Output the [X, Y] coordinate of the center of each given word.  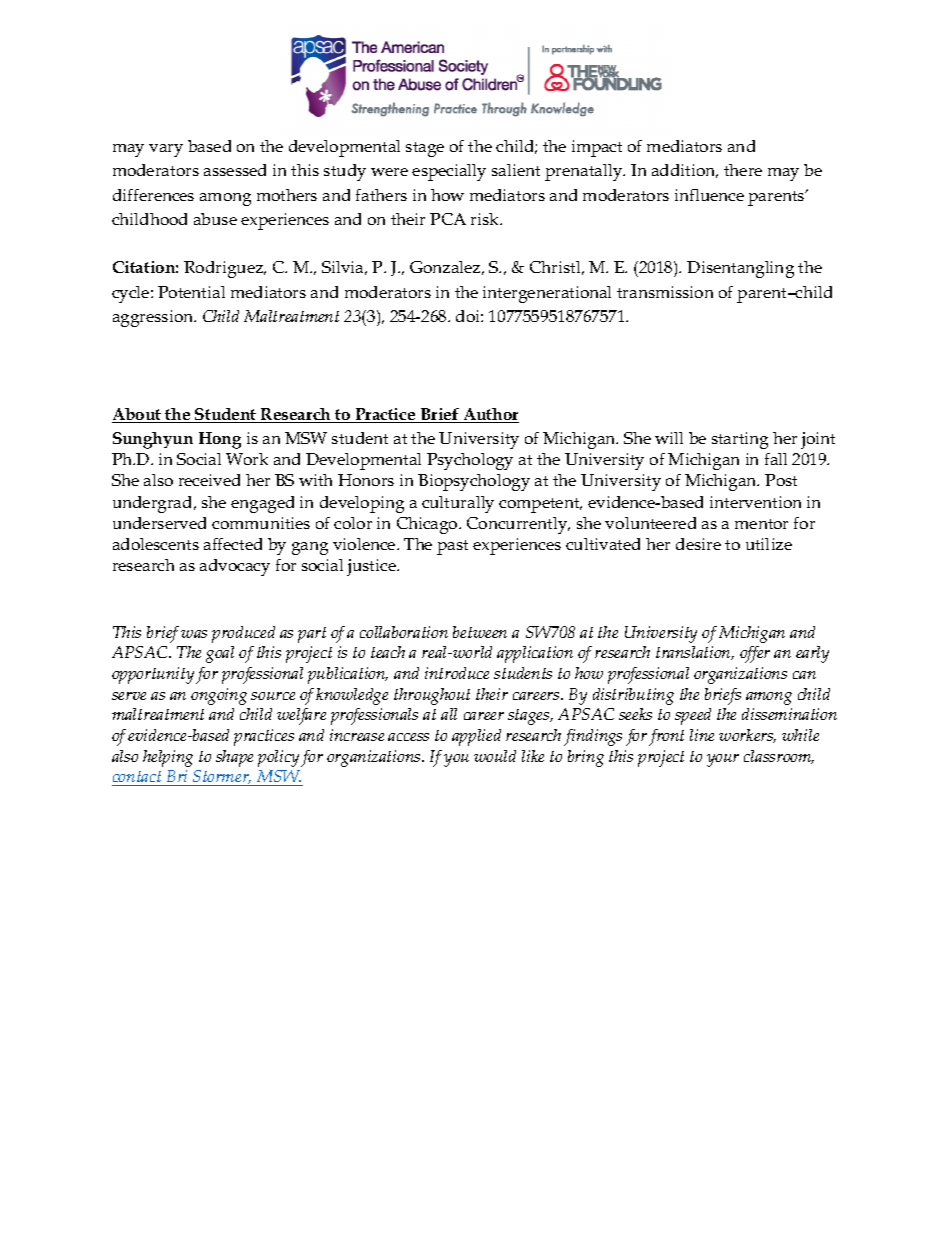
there [743, 170]
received [209, 480]
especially [449, 172]
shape [234, 758]
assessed [235, 170]
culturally [458, 504]
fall [776, 459]
